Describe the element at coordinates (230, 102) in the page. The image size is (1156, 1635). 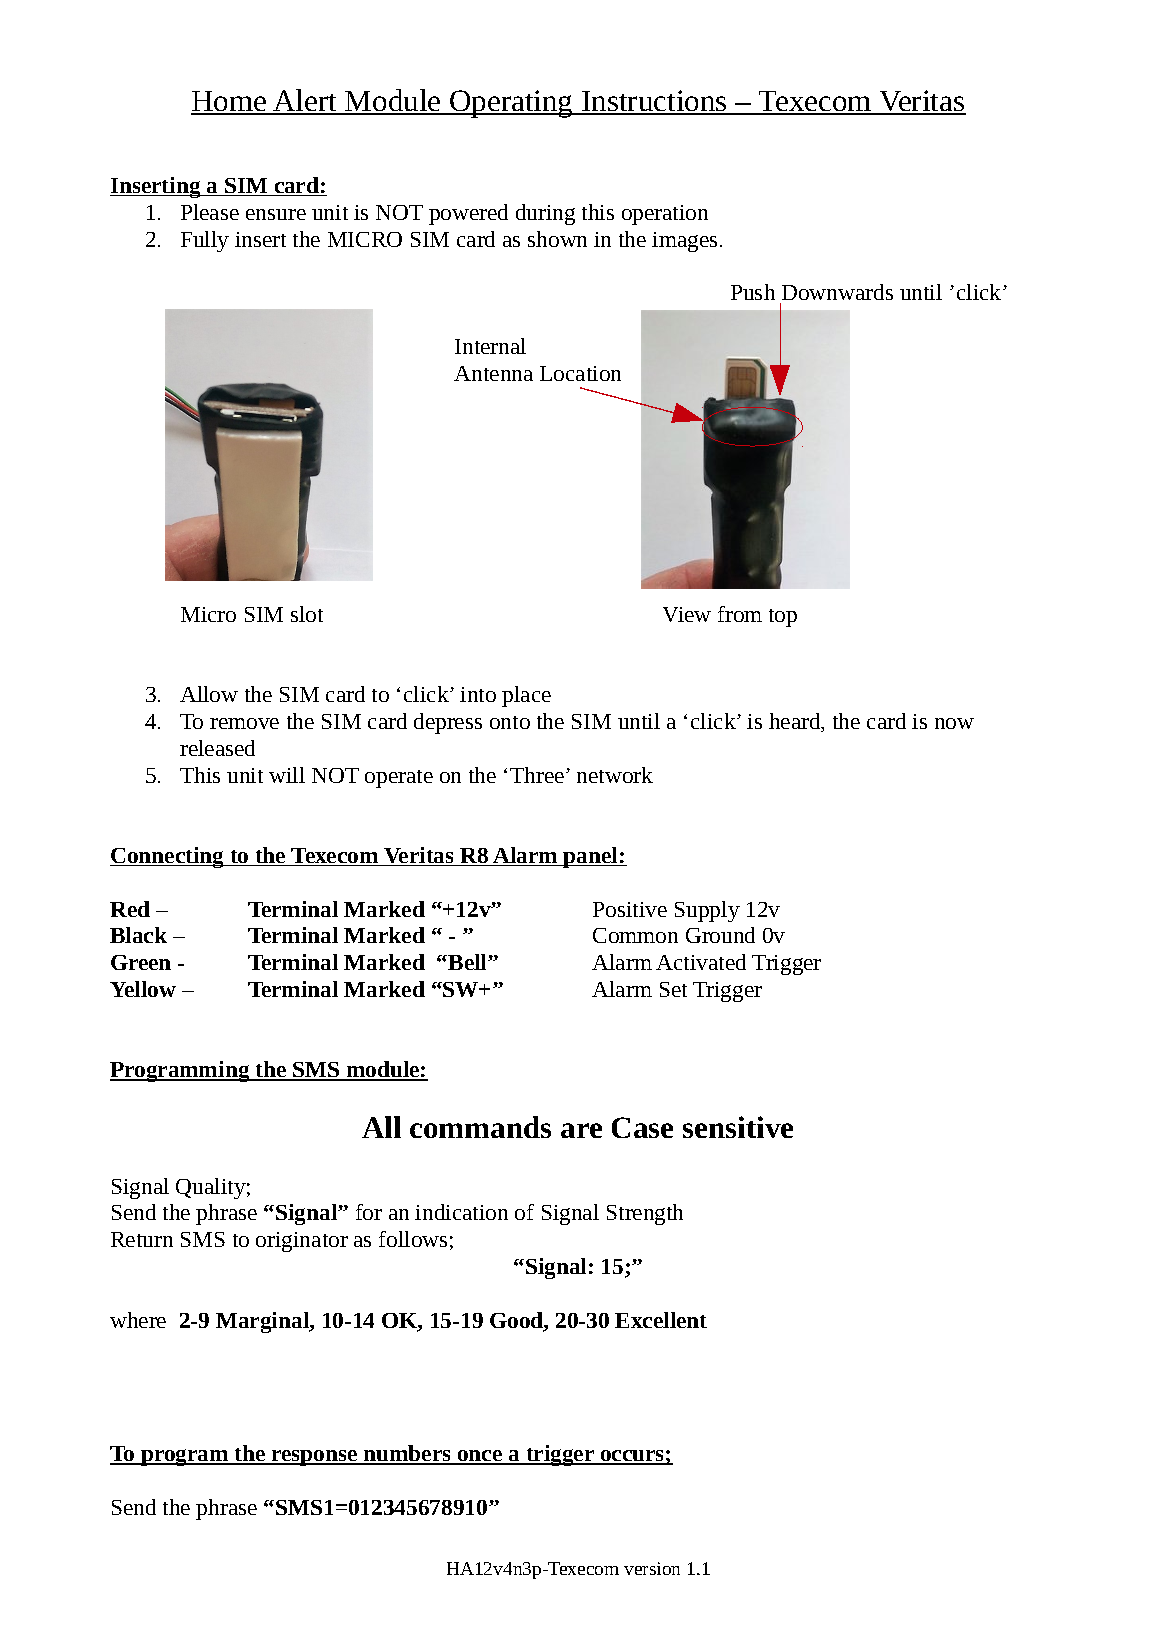
I see `Home` at that location.
